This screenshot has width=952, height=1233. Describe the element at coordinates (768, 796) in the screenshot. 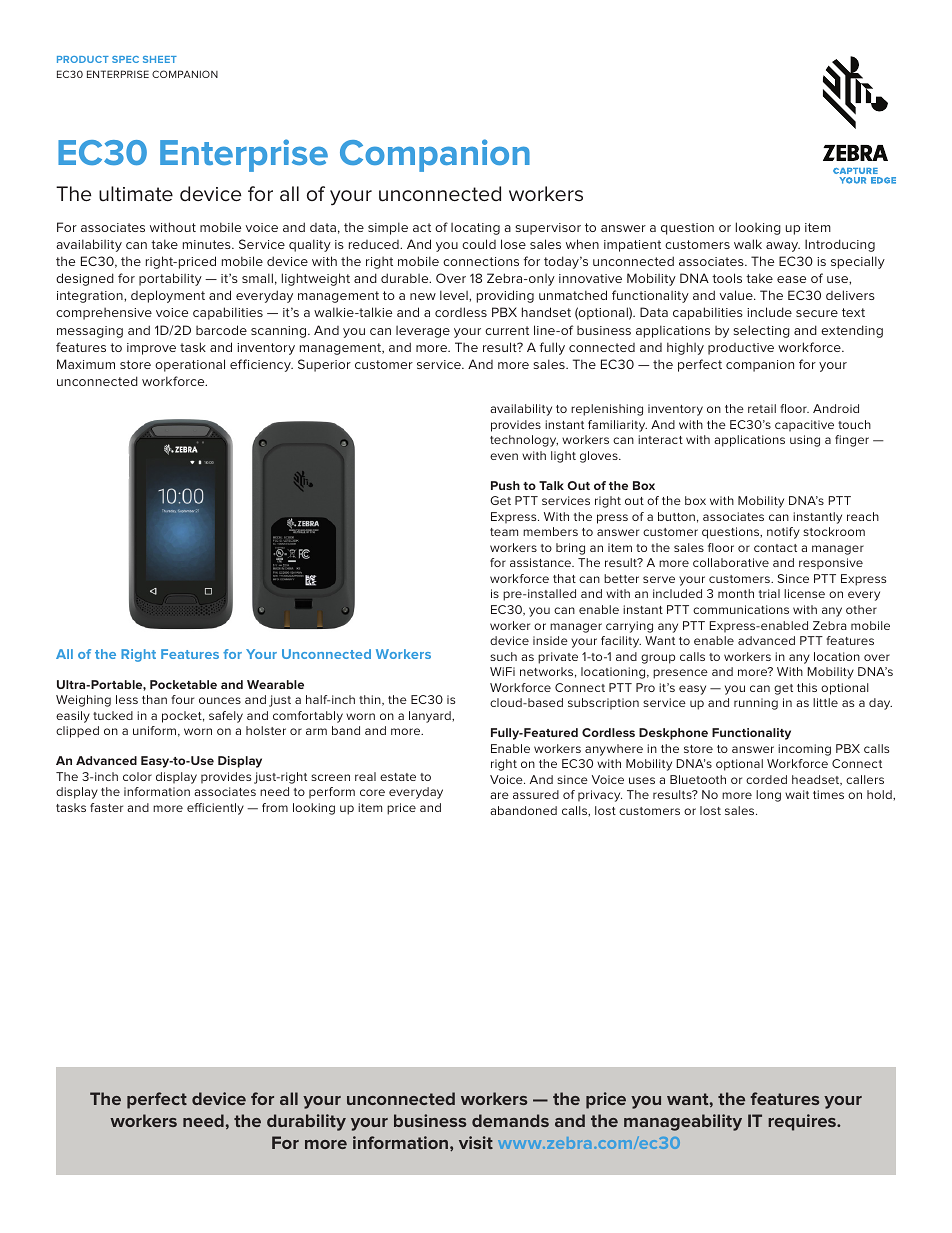

I see `long` at that location.
